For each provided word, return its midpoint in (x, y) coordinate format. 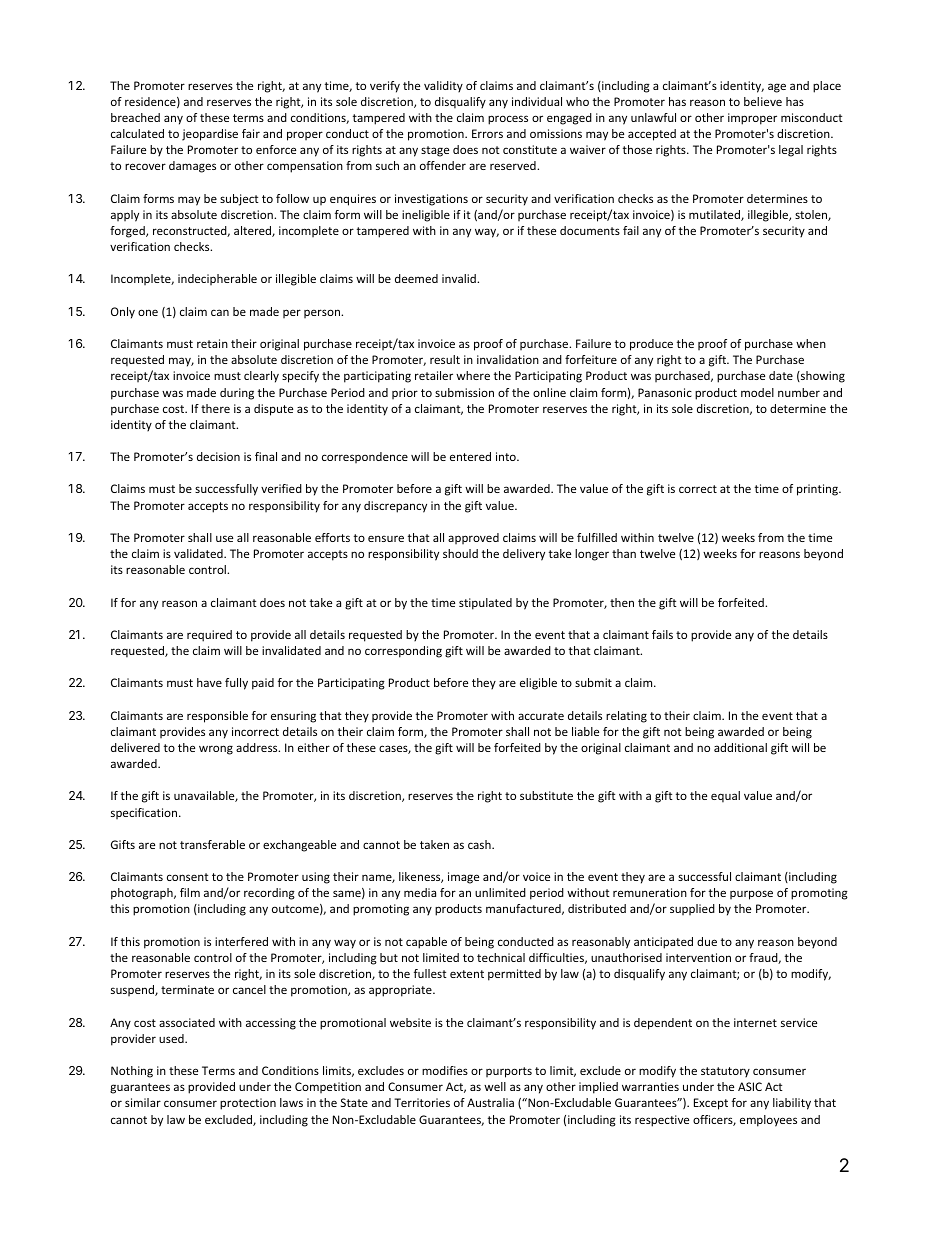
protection (248, 1104)
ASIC (750, 1086)
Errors (487, 133)
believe (763, 101)
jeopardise (210, 135)
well (495, 1086)
